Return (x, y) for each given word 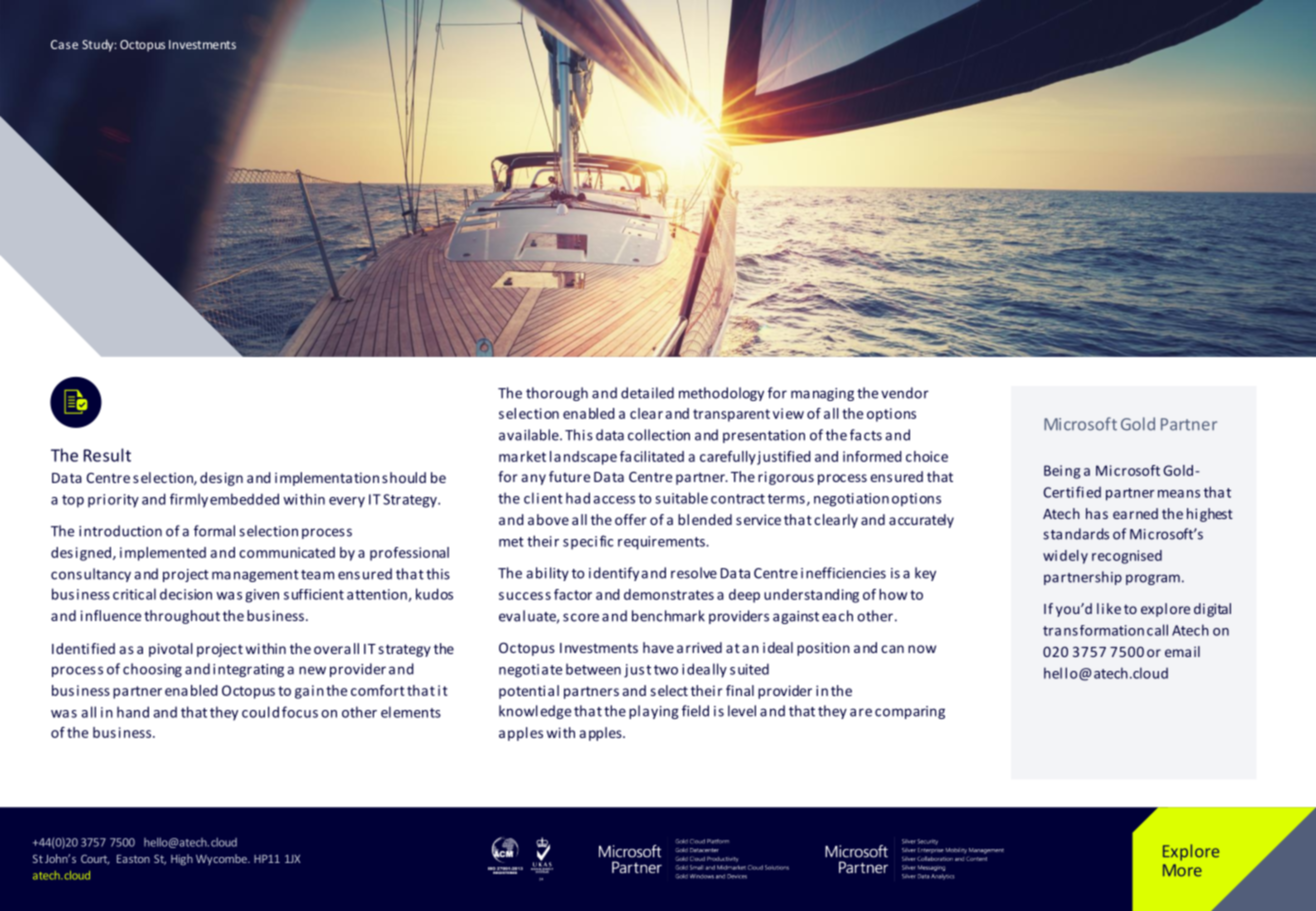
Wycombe (222, 859)
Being (1062, 472)
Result (107, 455)
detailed (647, 393)
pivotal (171, 650)
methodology (721, 394)
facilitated (652, 456)
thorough (557, 394)
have (658, 647)
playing (654, 712)
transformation (1093, 630)
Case (64, 44)
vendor (905, 393)
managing (822, 394)
